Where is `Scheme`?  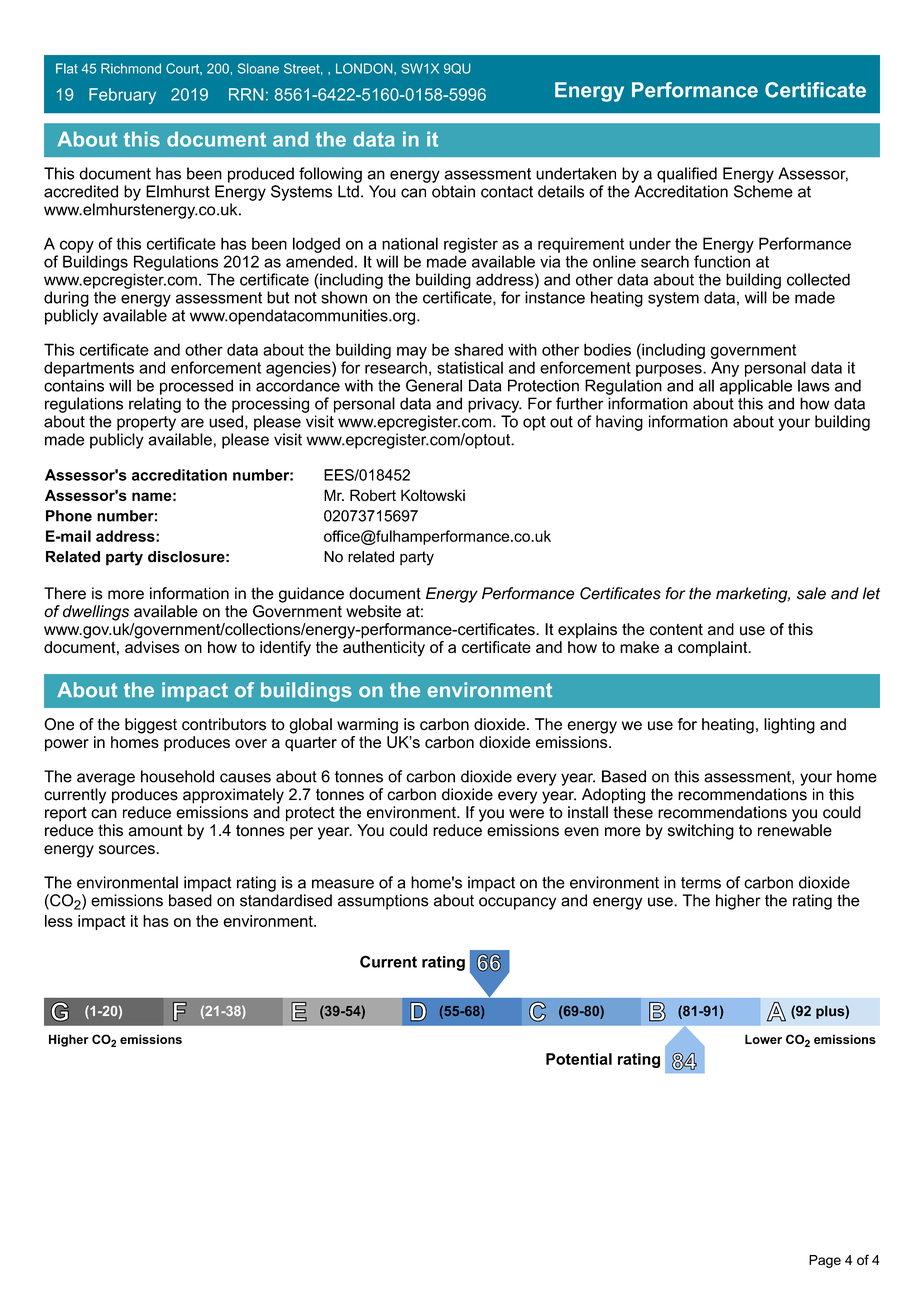 Scheme is located at coordinates (763, 191).
